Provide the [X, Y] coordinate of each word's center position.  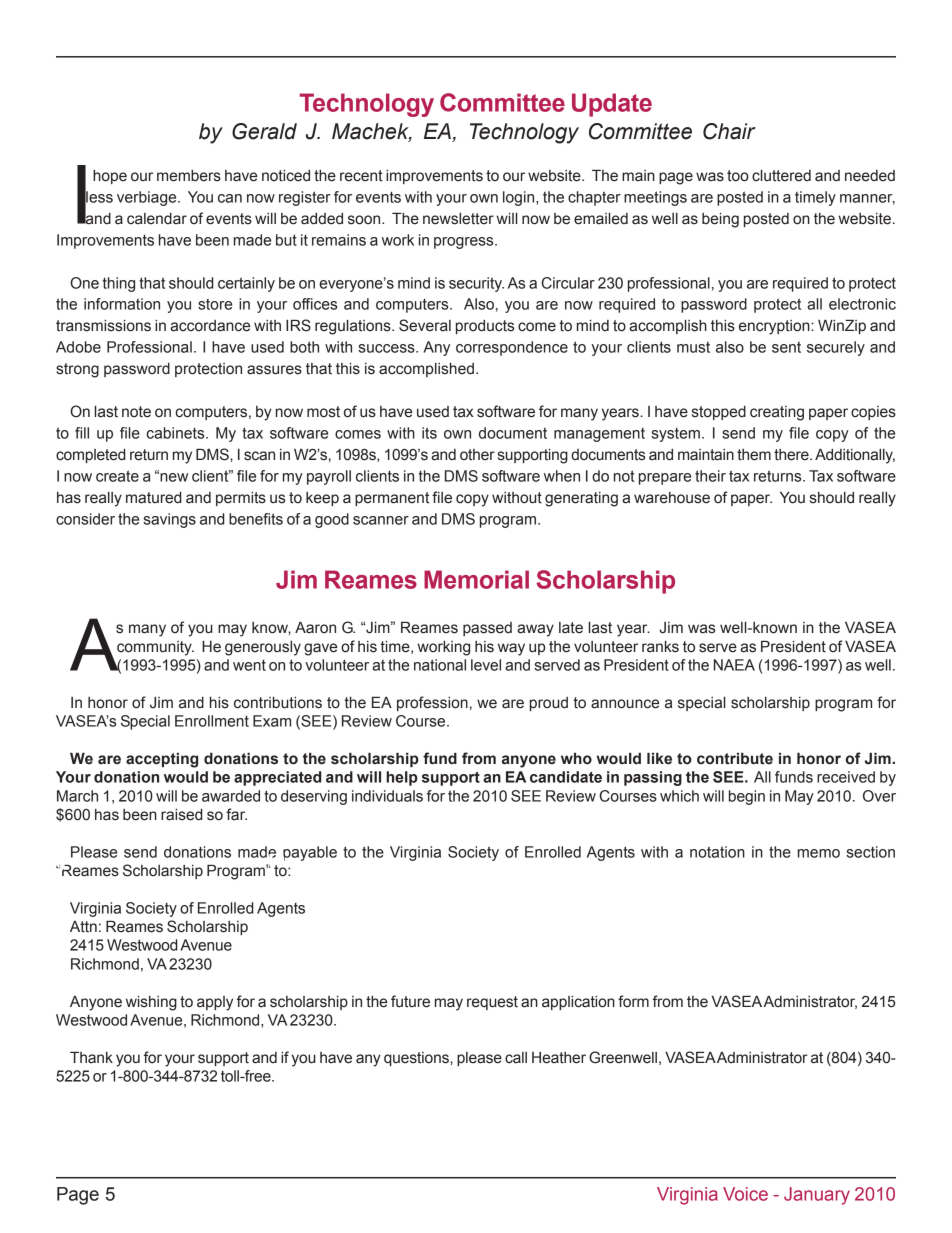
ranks [660, 647]
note [136, 412]
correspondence [512, 348]
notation [717, 852]
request [492, 1003]
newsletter [458, 219]
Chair [729, 131]
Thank [91, 1058]
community [155, 648]
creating [777, 413]
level [486, 665]
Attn [83, 927]
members [189, 176]
